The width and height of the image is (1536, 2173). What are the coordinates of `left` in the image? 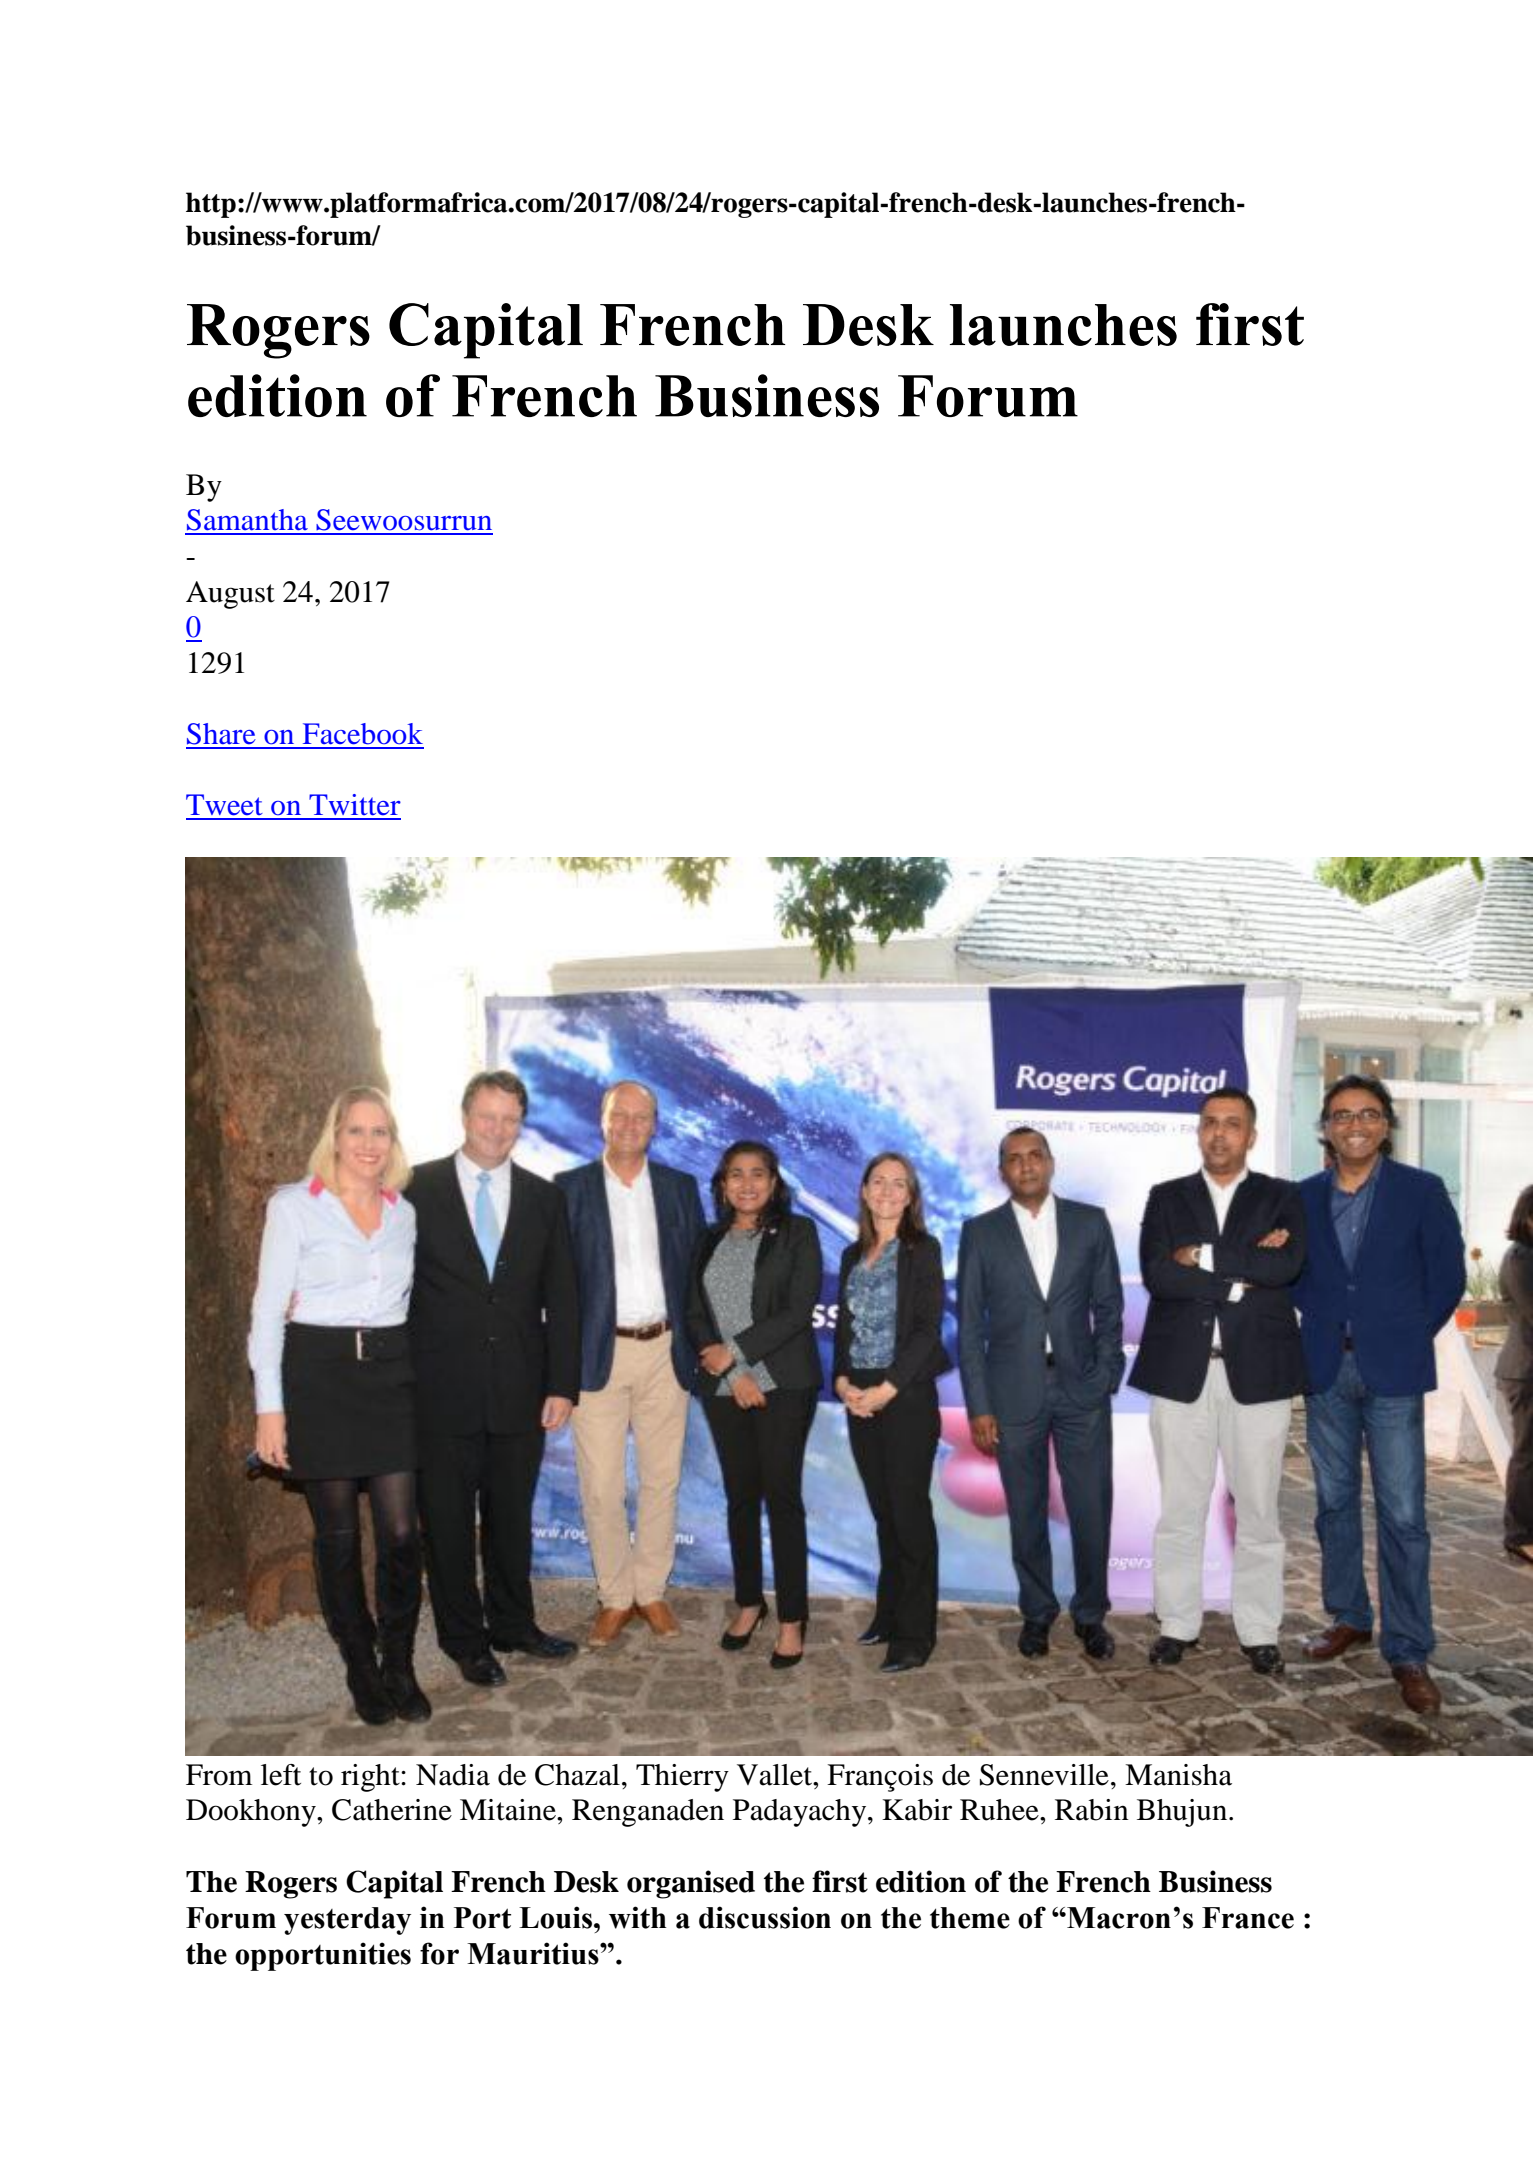 It's located at (281, 1775).
